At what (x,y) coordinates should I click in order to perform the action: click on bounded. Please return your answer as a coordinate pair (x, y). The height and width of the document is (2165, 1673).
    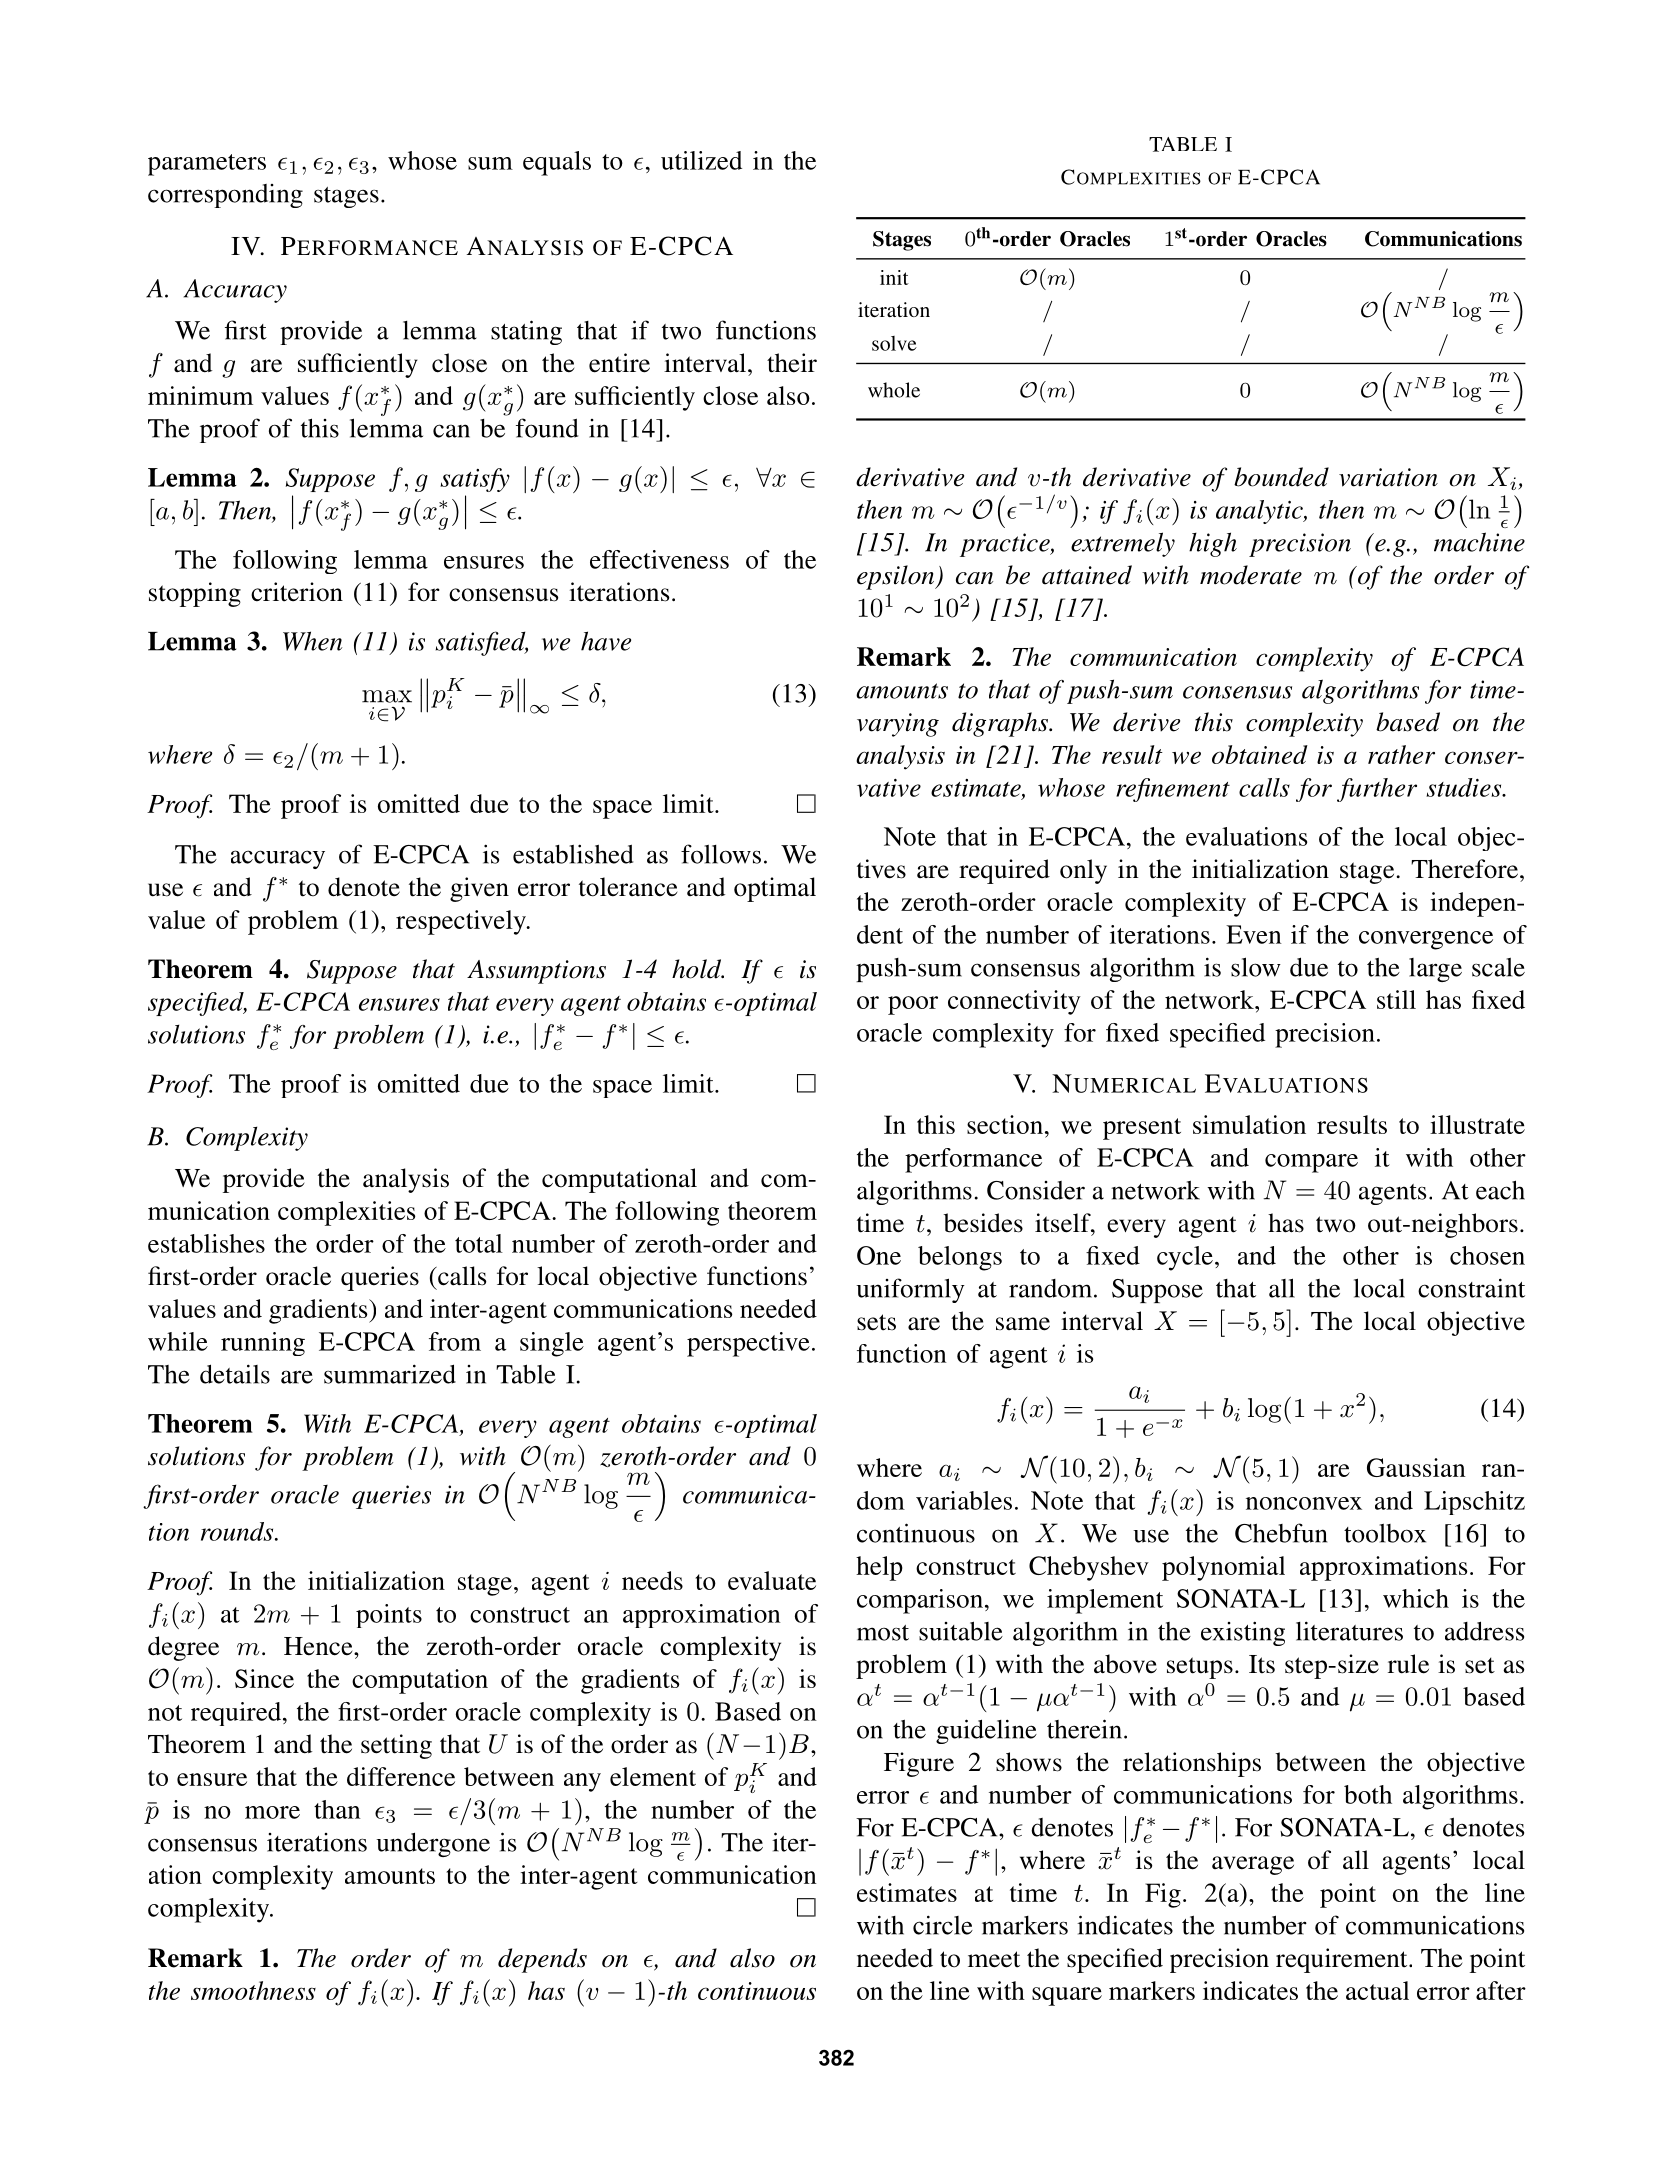
    Looking at the image, I should click on (1281, 477).
